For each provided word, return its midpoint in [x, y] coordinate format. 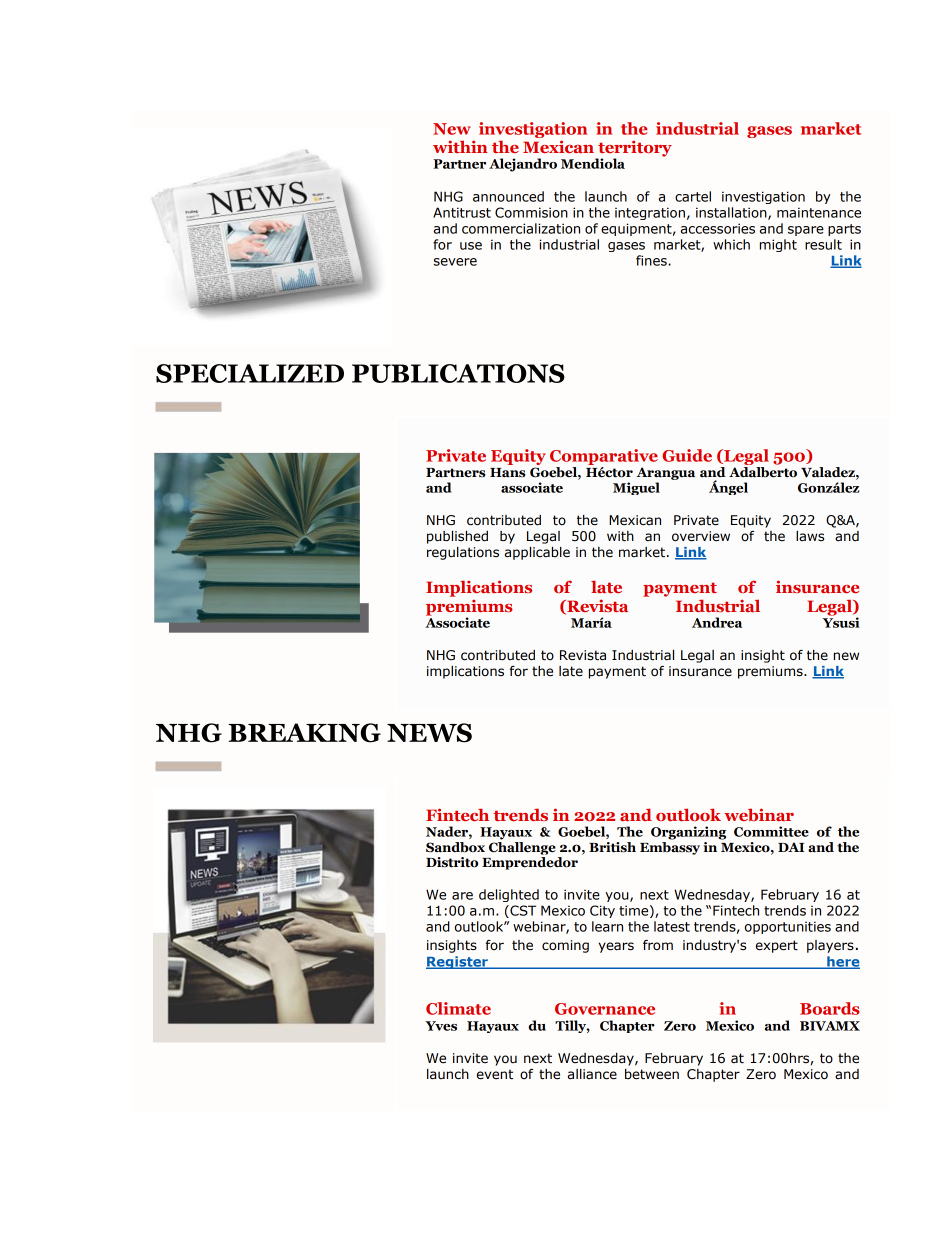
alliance [592, 1074]
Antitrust [462, 212]
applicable [537, 553]
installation [732, 213]
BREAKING [305, 733]
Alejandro [523, 165]
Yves [441, 1026]
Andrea [717, 622]
